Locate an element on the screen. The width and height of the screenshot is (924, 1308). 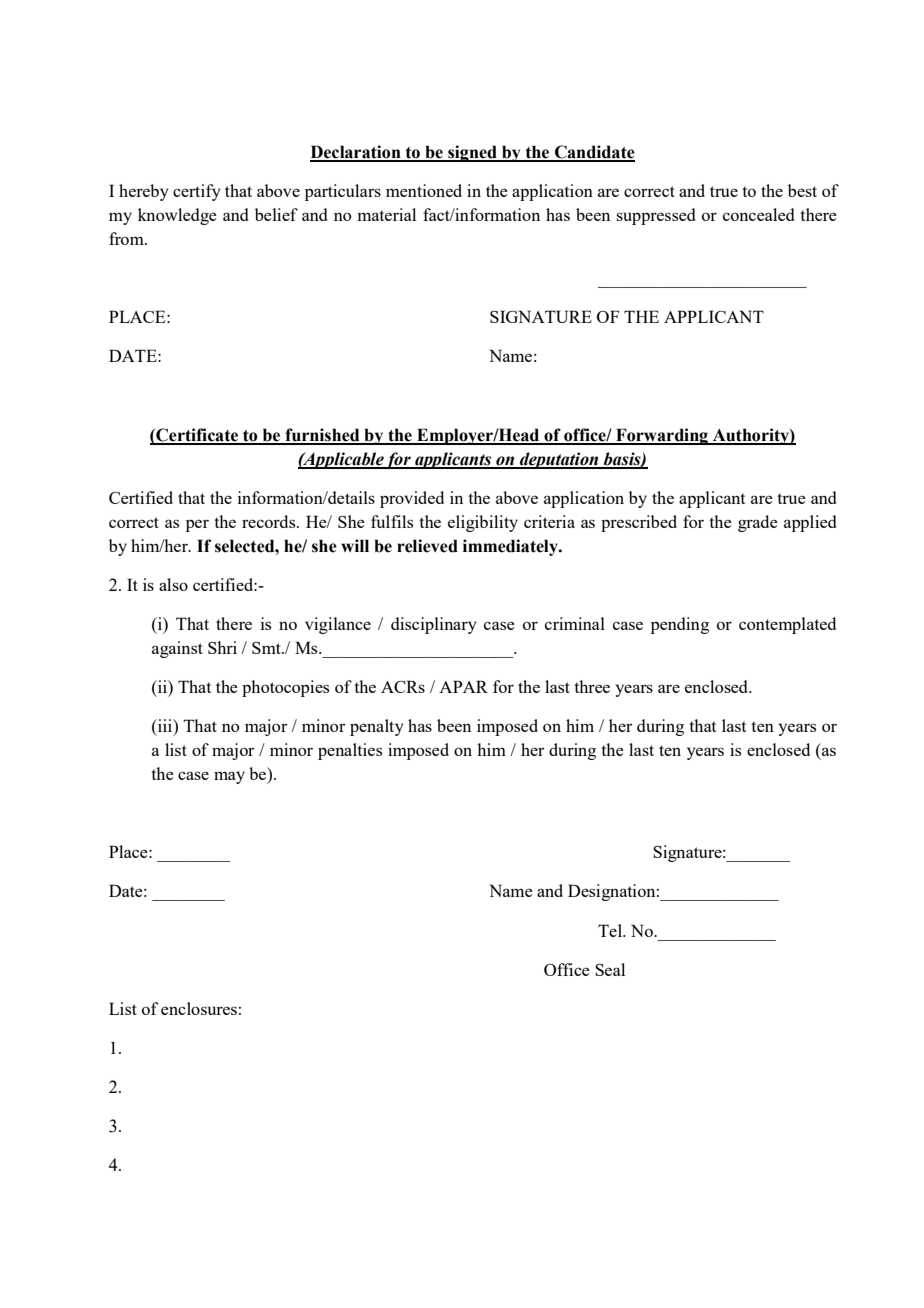
signed is located at coordinates (472, 153).
